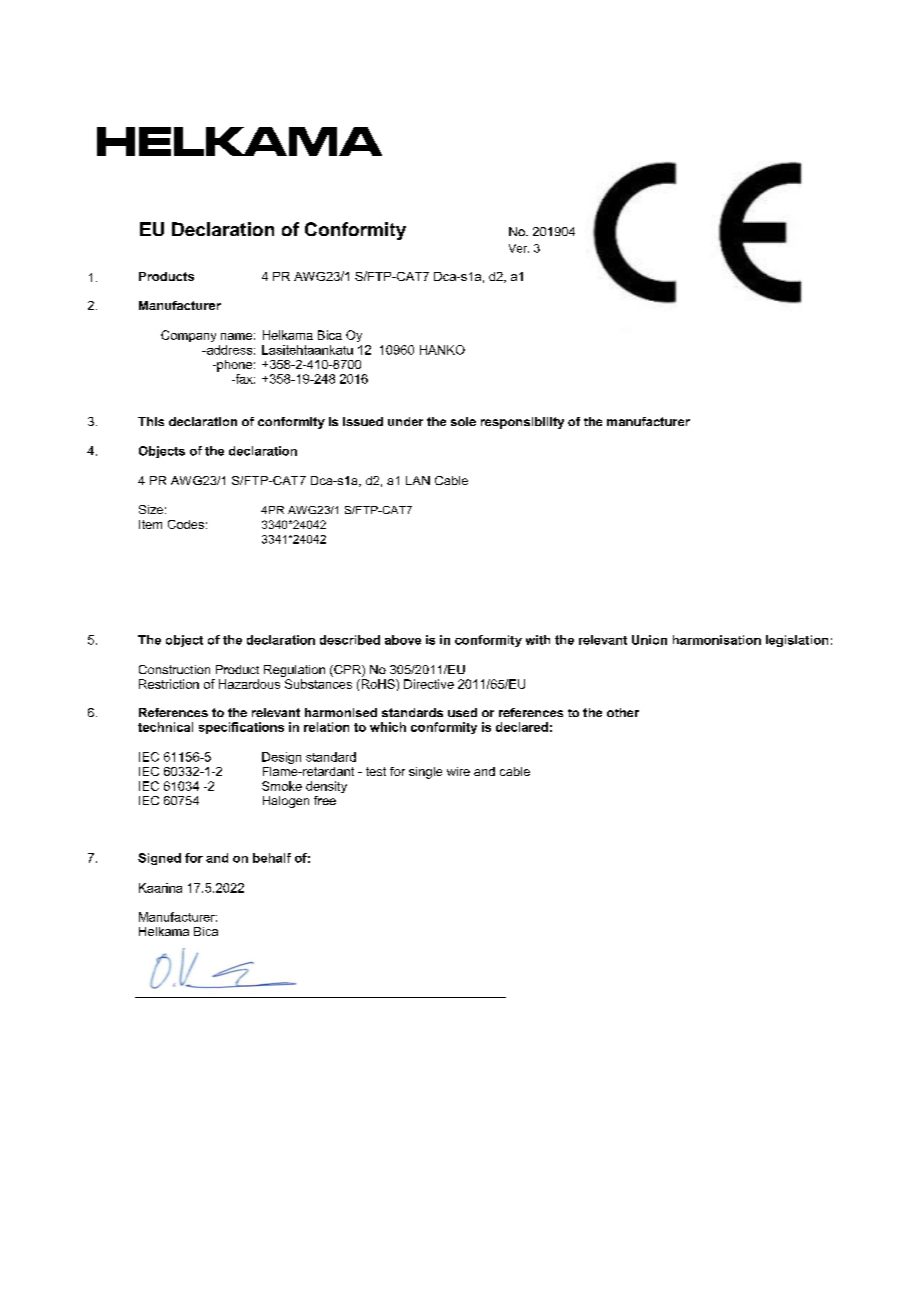  I want to click on Ver, so click(519, 248).
